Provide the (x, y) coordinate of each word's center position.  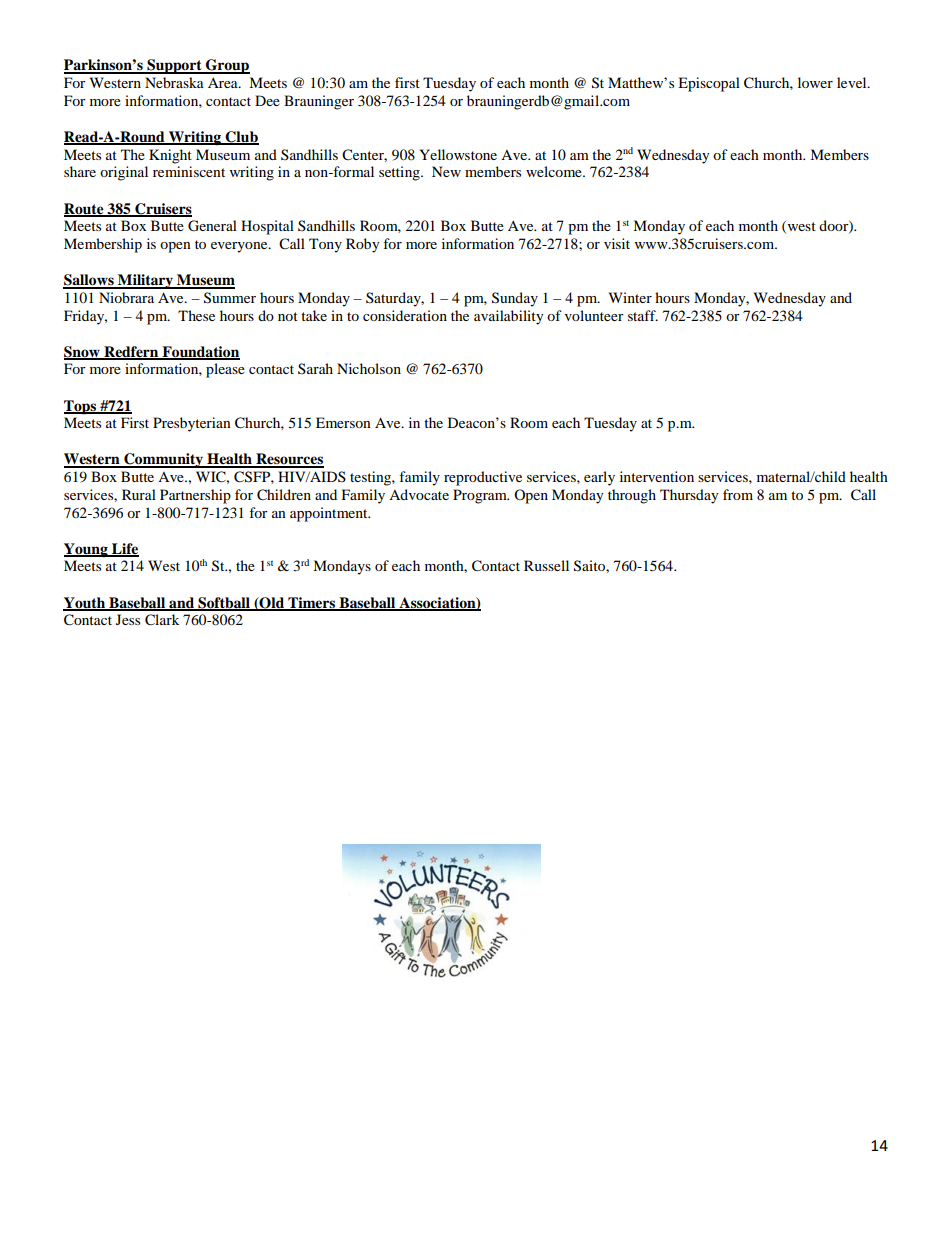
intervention (657, 476)
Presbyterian (192, 424)
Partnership (195, 496)
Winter (630, 297)
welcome (555, 171)
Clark (162, 620)
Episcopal (709, 84)
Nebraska (174, 82)
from (738, 494)
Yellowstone (458, 154)
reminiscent (189, 171)
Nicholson (369, 368)
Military (145, 281)
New (446, 171)
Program (481, 496)
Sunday (515, 299)
